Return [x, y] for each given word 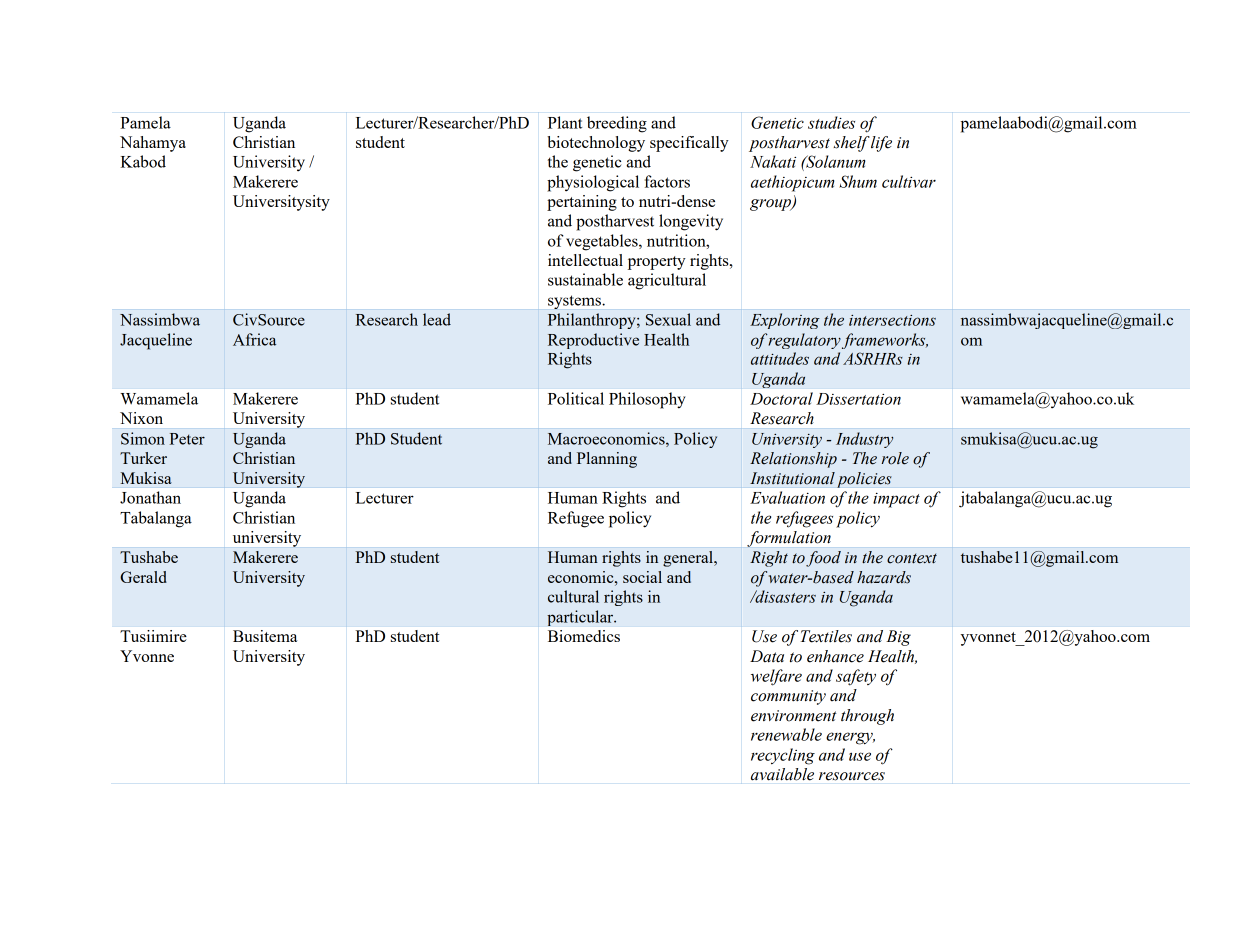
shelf [851, 144]
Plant [565, 122]
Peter [187, 439]
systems [575, 302]
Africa [254, 339]
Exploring [785, 321]
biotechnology [596, 144]
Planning [607, 460]
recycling [783, 756]
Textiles [826, 636]
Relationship [793, 460]
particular [581, 618]
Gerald [143, 577]
